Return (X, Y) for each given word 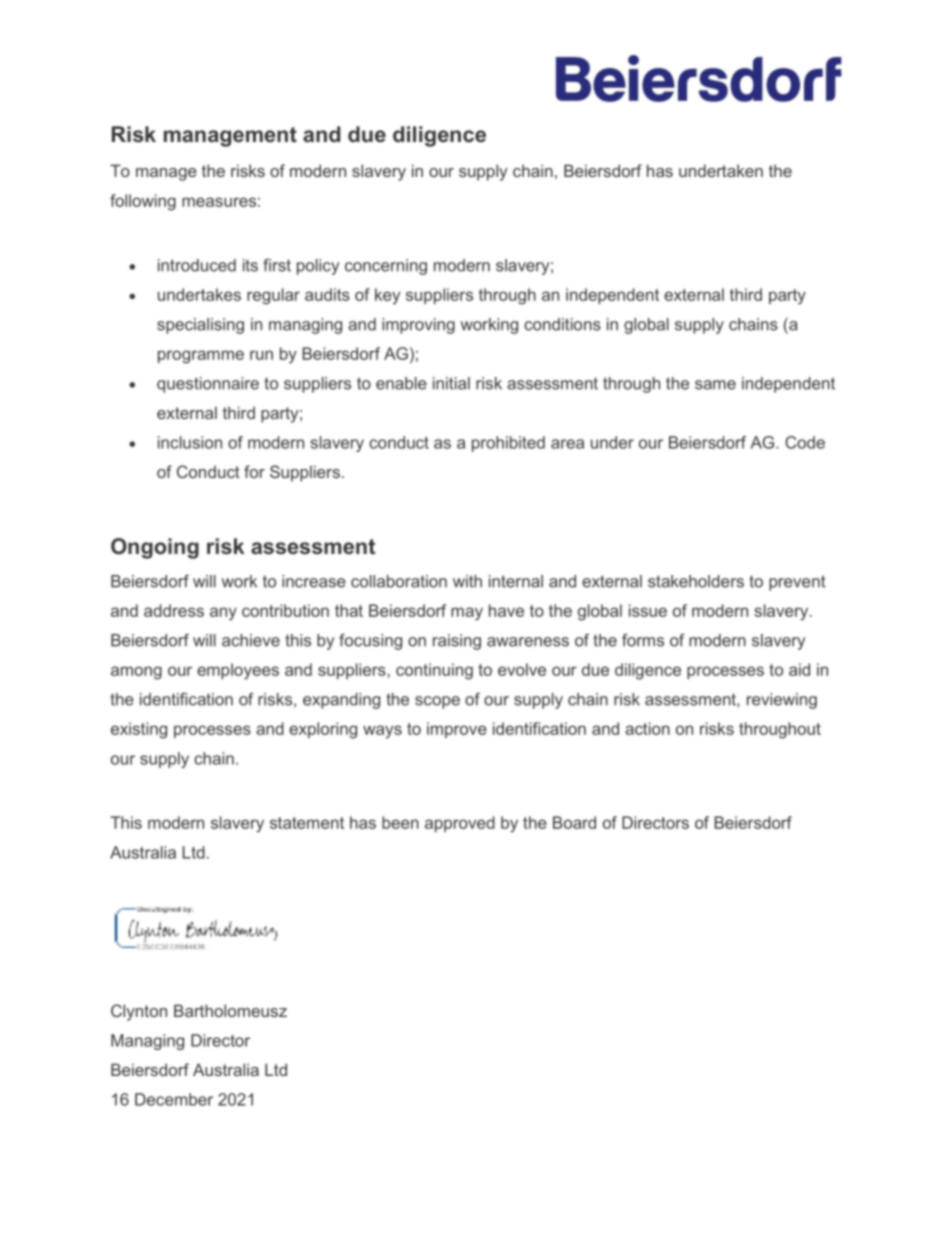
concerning (386, 267)
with (467, 581)
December (174, 1099)
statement (307, 823)
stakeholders (696, 581)
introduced (197, 265)
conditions (562, 324)
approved (460, 824)
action (647, 728)
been (400, 822)
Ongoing (155, 548)
